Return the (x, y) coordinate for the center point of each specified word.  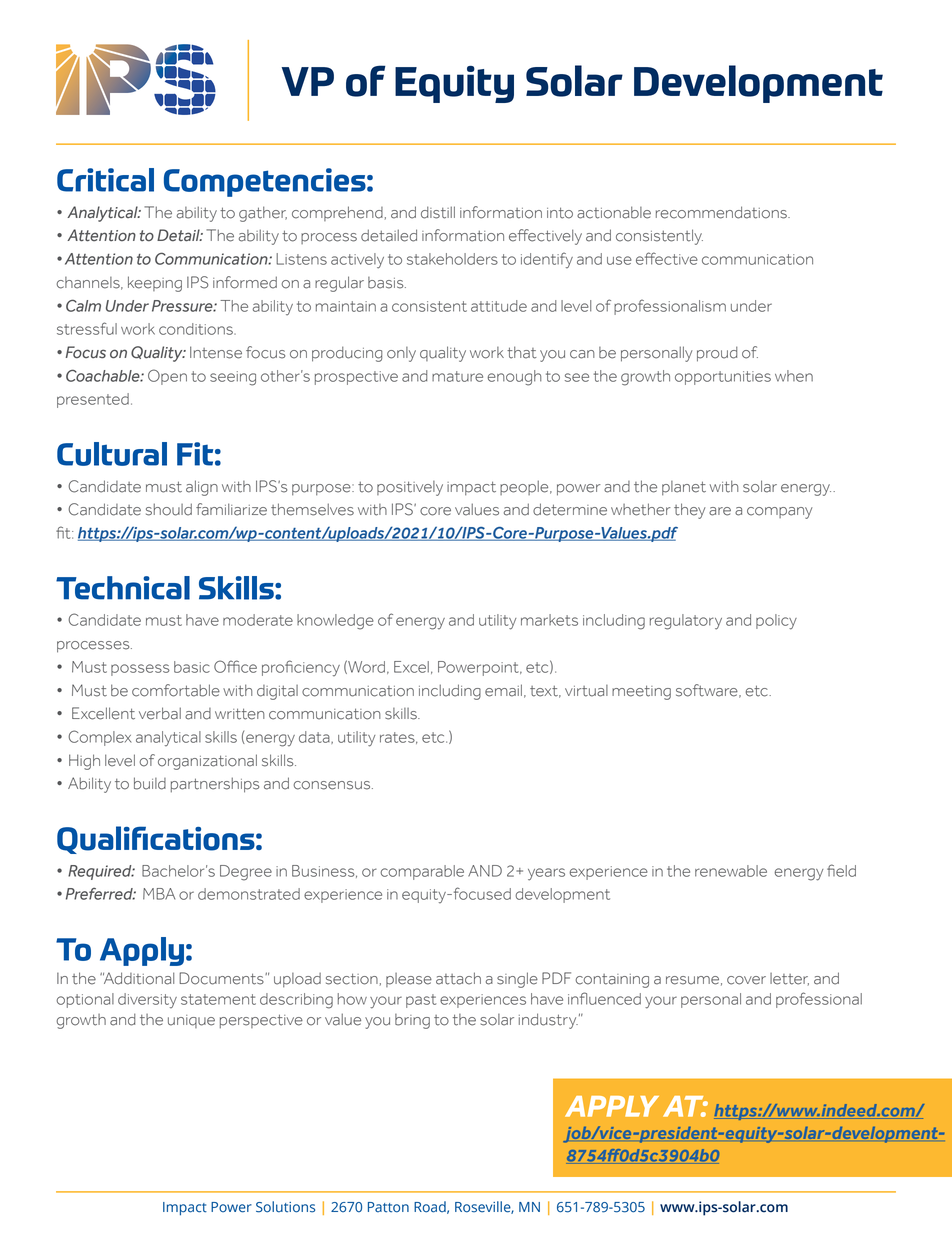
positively (410, 488)
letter (789, 979)
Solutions (285, 1207)
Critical (105, 180)
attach (458, 978)
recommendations (722, 212)
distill (438, 212)
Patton (388, 1207)
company (780, 513)
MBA (159, 894)
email (503, 690)
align (202, 488)
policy (776, 622)
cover (746, 980)
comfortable (176, 690)
